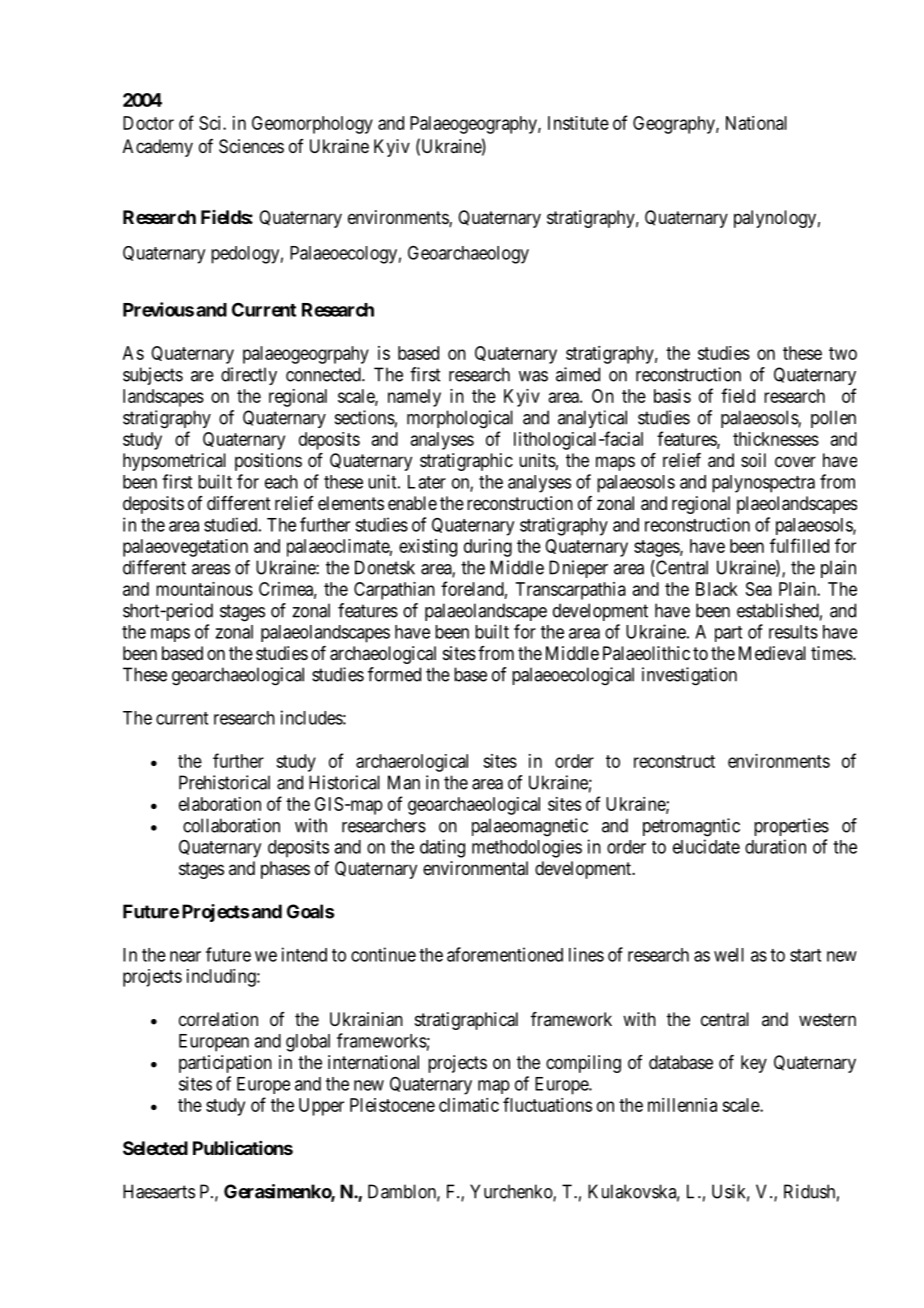  Describe the element at coordinates (251, 146) in the screenshot. I see `Sciences` at that location.
